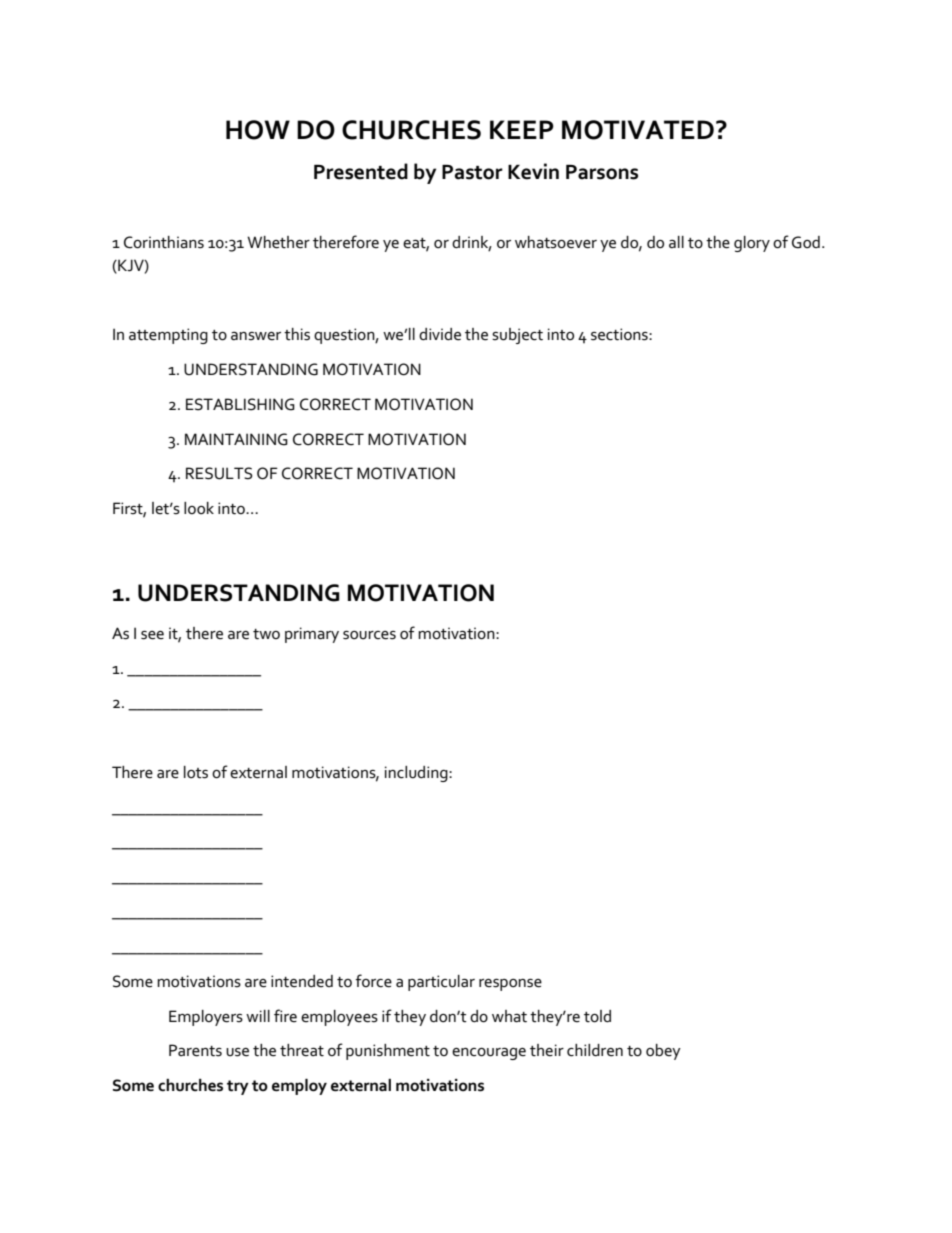 The image size is (952, 1233). Describe the element at coordinates (219, 473) in the document. I see `RESULTS` at that location.
